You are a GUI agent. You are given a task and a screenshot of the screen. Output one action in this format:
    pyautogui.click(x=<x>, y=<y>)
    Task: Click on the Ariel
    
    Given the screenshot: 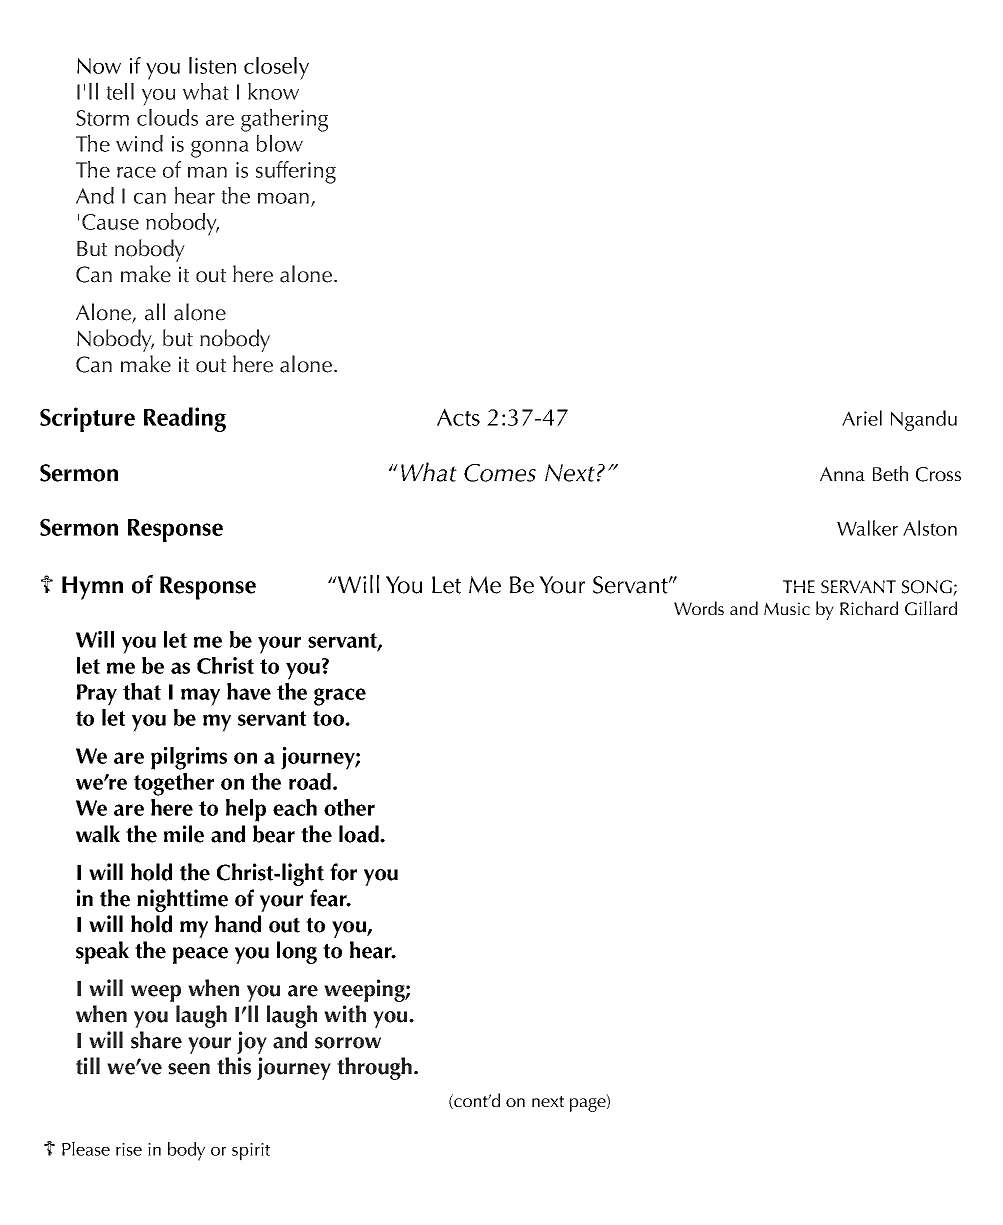 What is the action you would take?
    pyautogui.click(x=862, y=418)
